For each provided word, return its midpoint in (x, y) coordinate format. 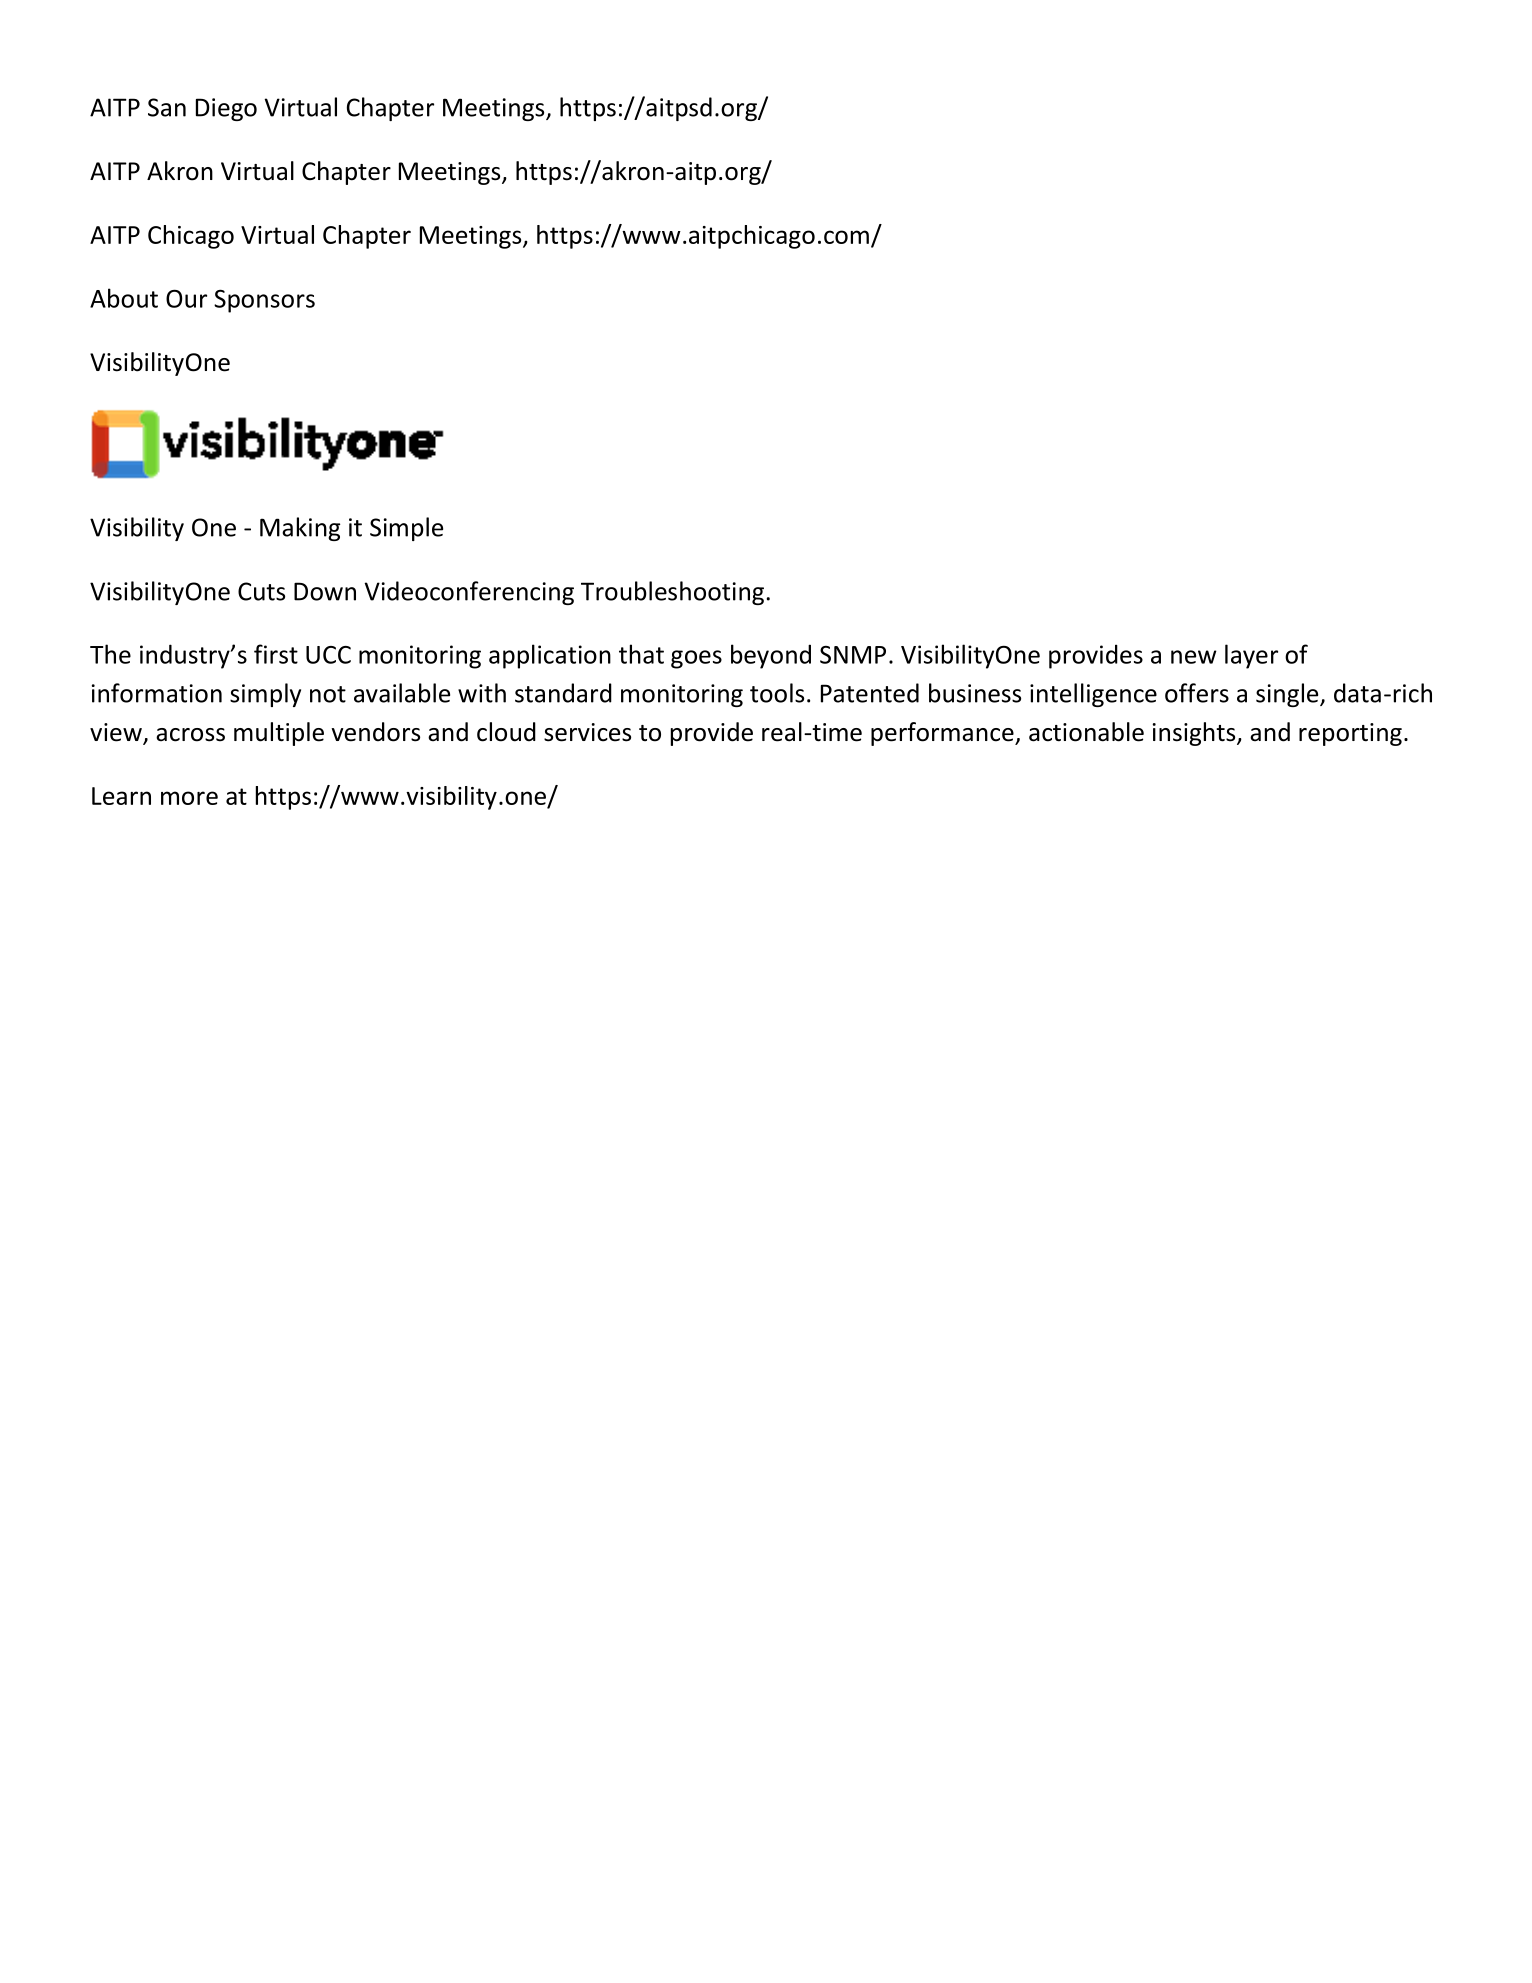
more (189, 798)
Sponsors (264, 301)
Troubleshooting (672, 593)
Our (186, 298)
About (124, 298)
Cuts (261, 591)
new (1194, 657)
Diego (226, 109)
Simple (406, 529)
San (167, 107)
